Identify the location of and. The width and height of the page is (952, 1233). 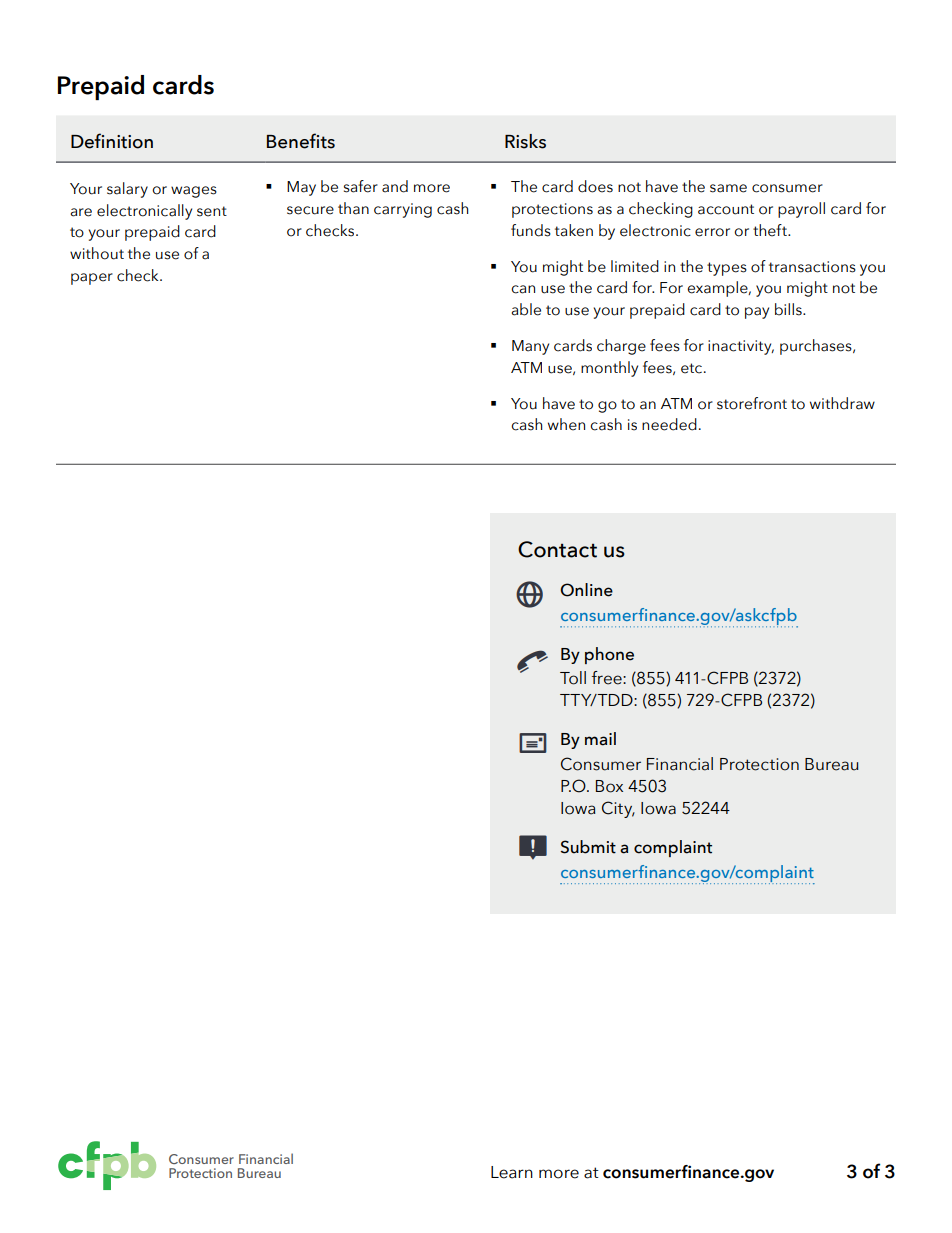
(395, 186).
